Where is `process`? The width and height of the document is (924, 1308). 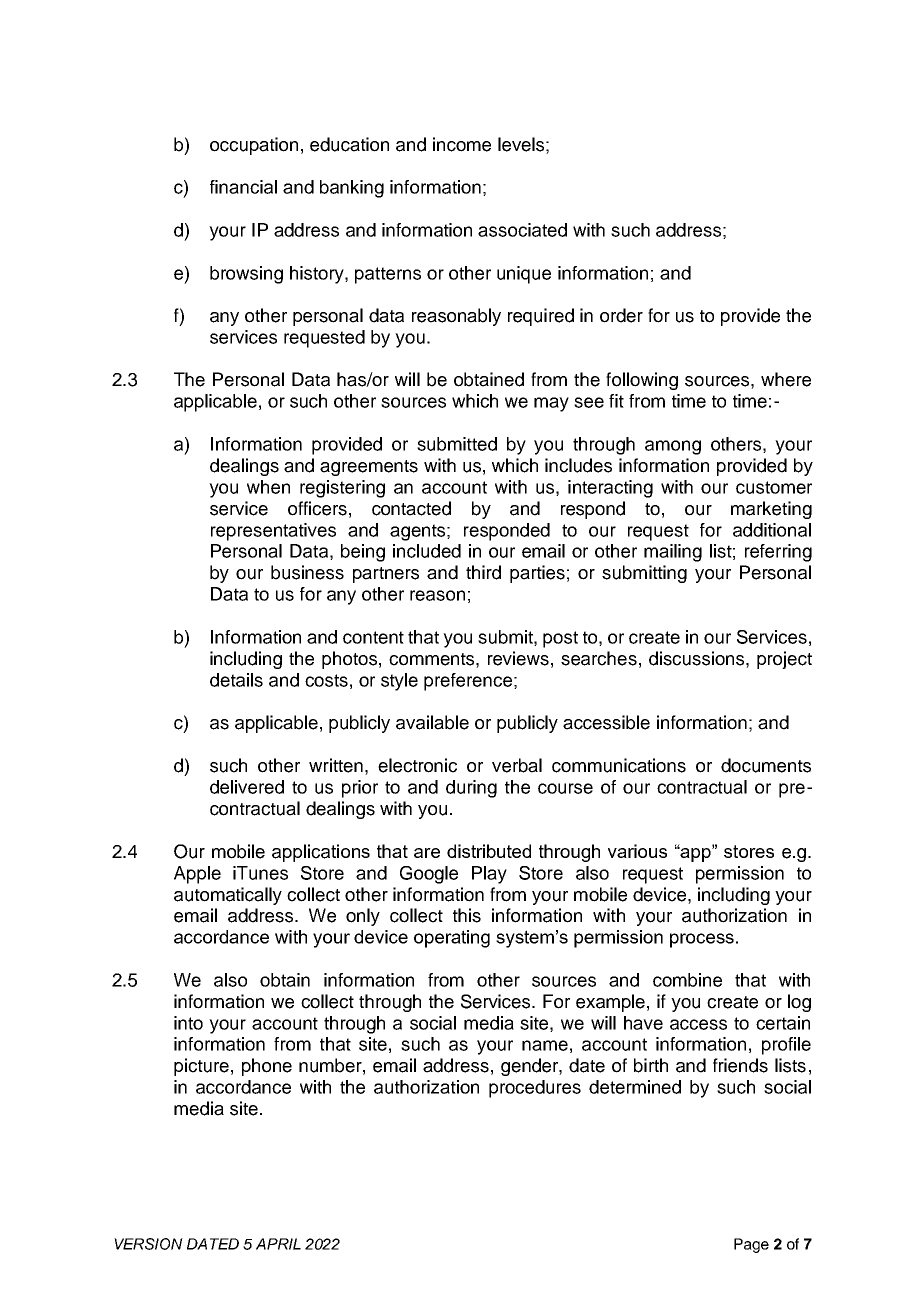
process is located at coordinates (702, 940).
